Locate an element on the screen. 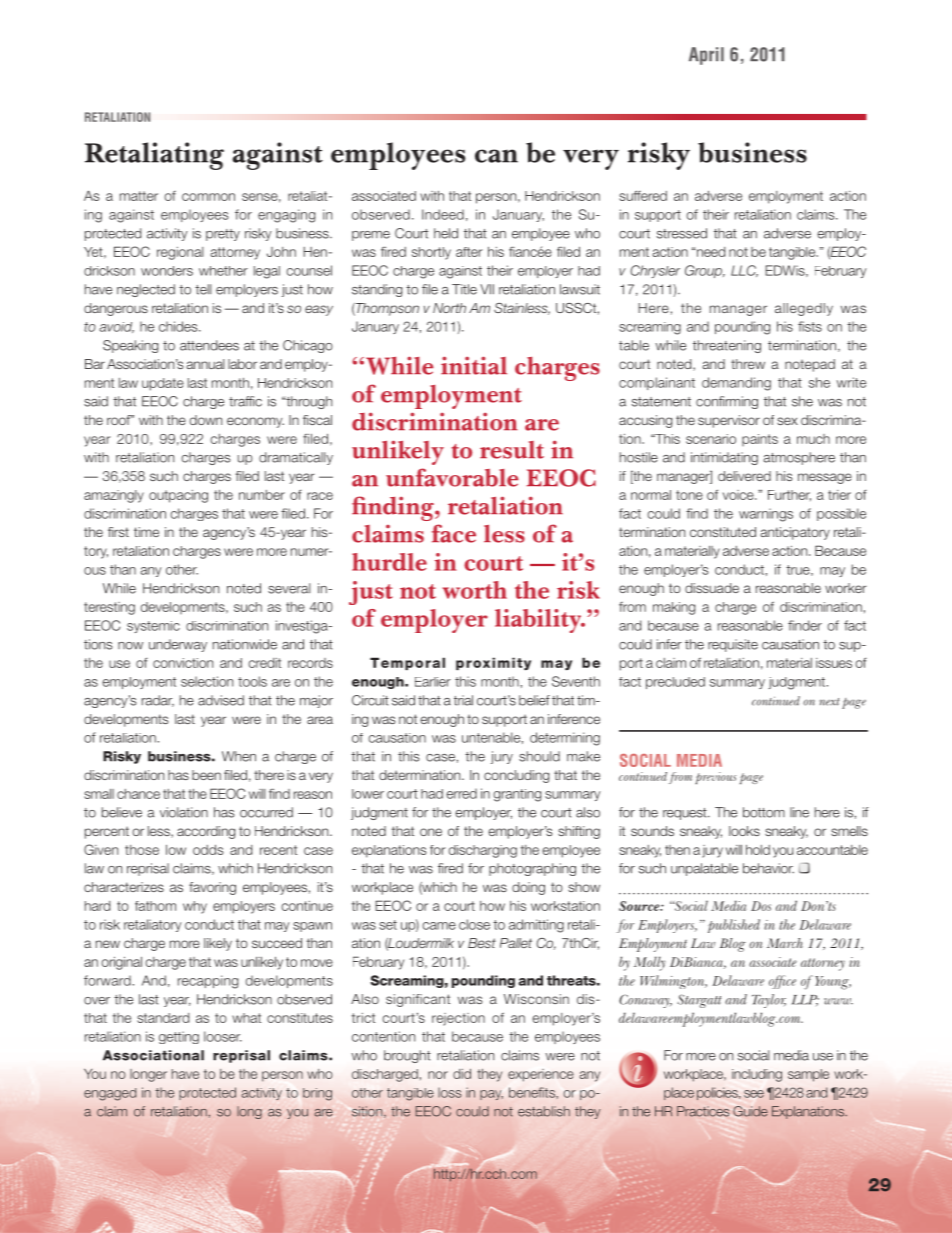 Image resolution: width=952 pixels, height=1233 pixels. did is located at coordinates (462, 1074).
